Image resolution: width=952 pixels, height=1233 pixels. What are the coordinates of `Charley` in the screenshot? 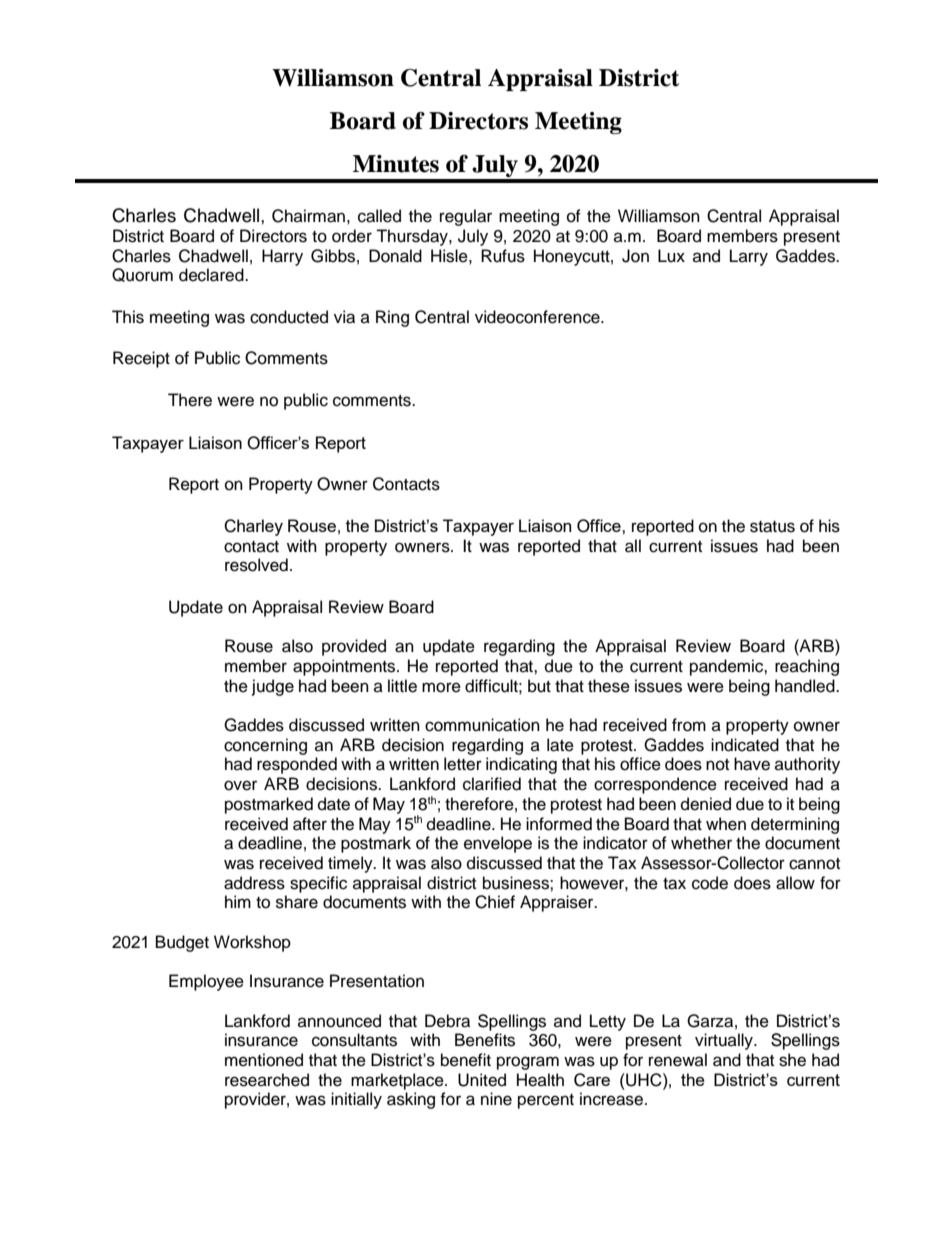 It's located at (253, 527).
